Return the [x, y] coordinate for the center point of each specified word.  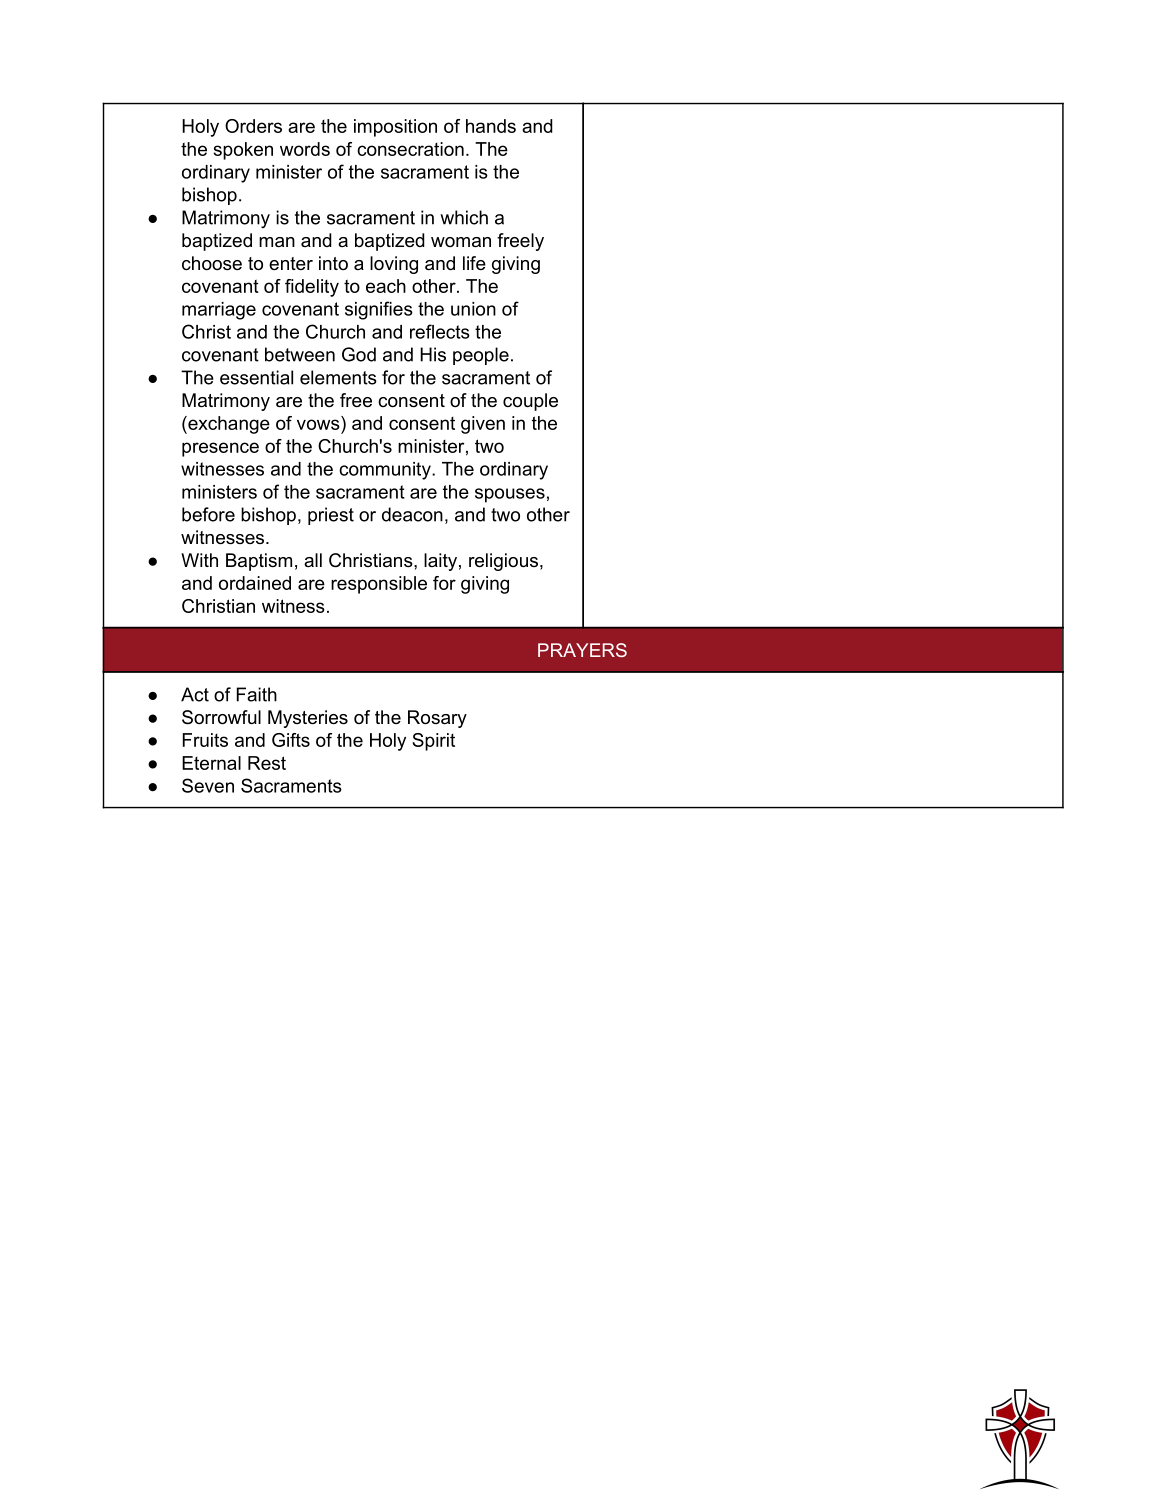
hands [491, 126]
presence [220, 449]
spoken [243, 151]
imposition [395, 128]
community [386, 471]
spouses [510, 495]
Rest [267, 763]
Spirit [433, 742]
